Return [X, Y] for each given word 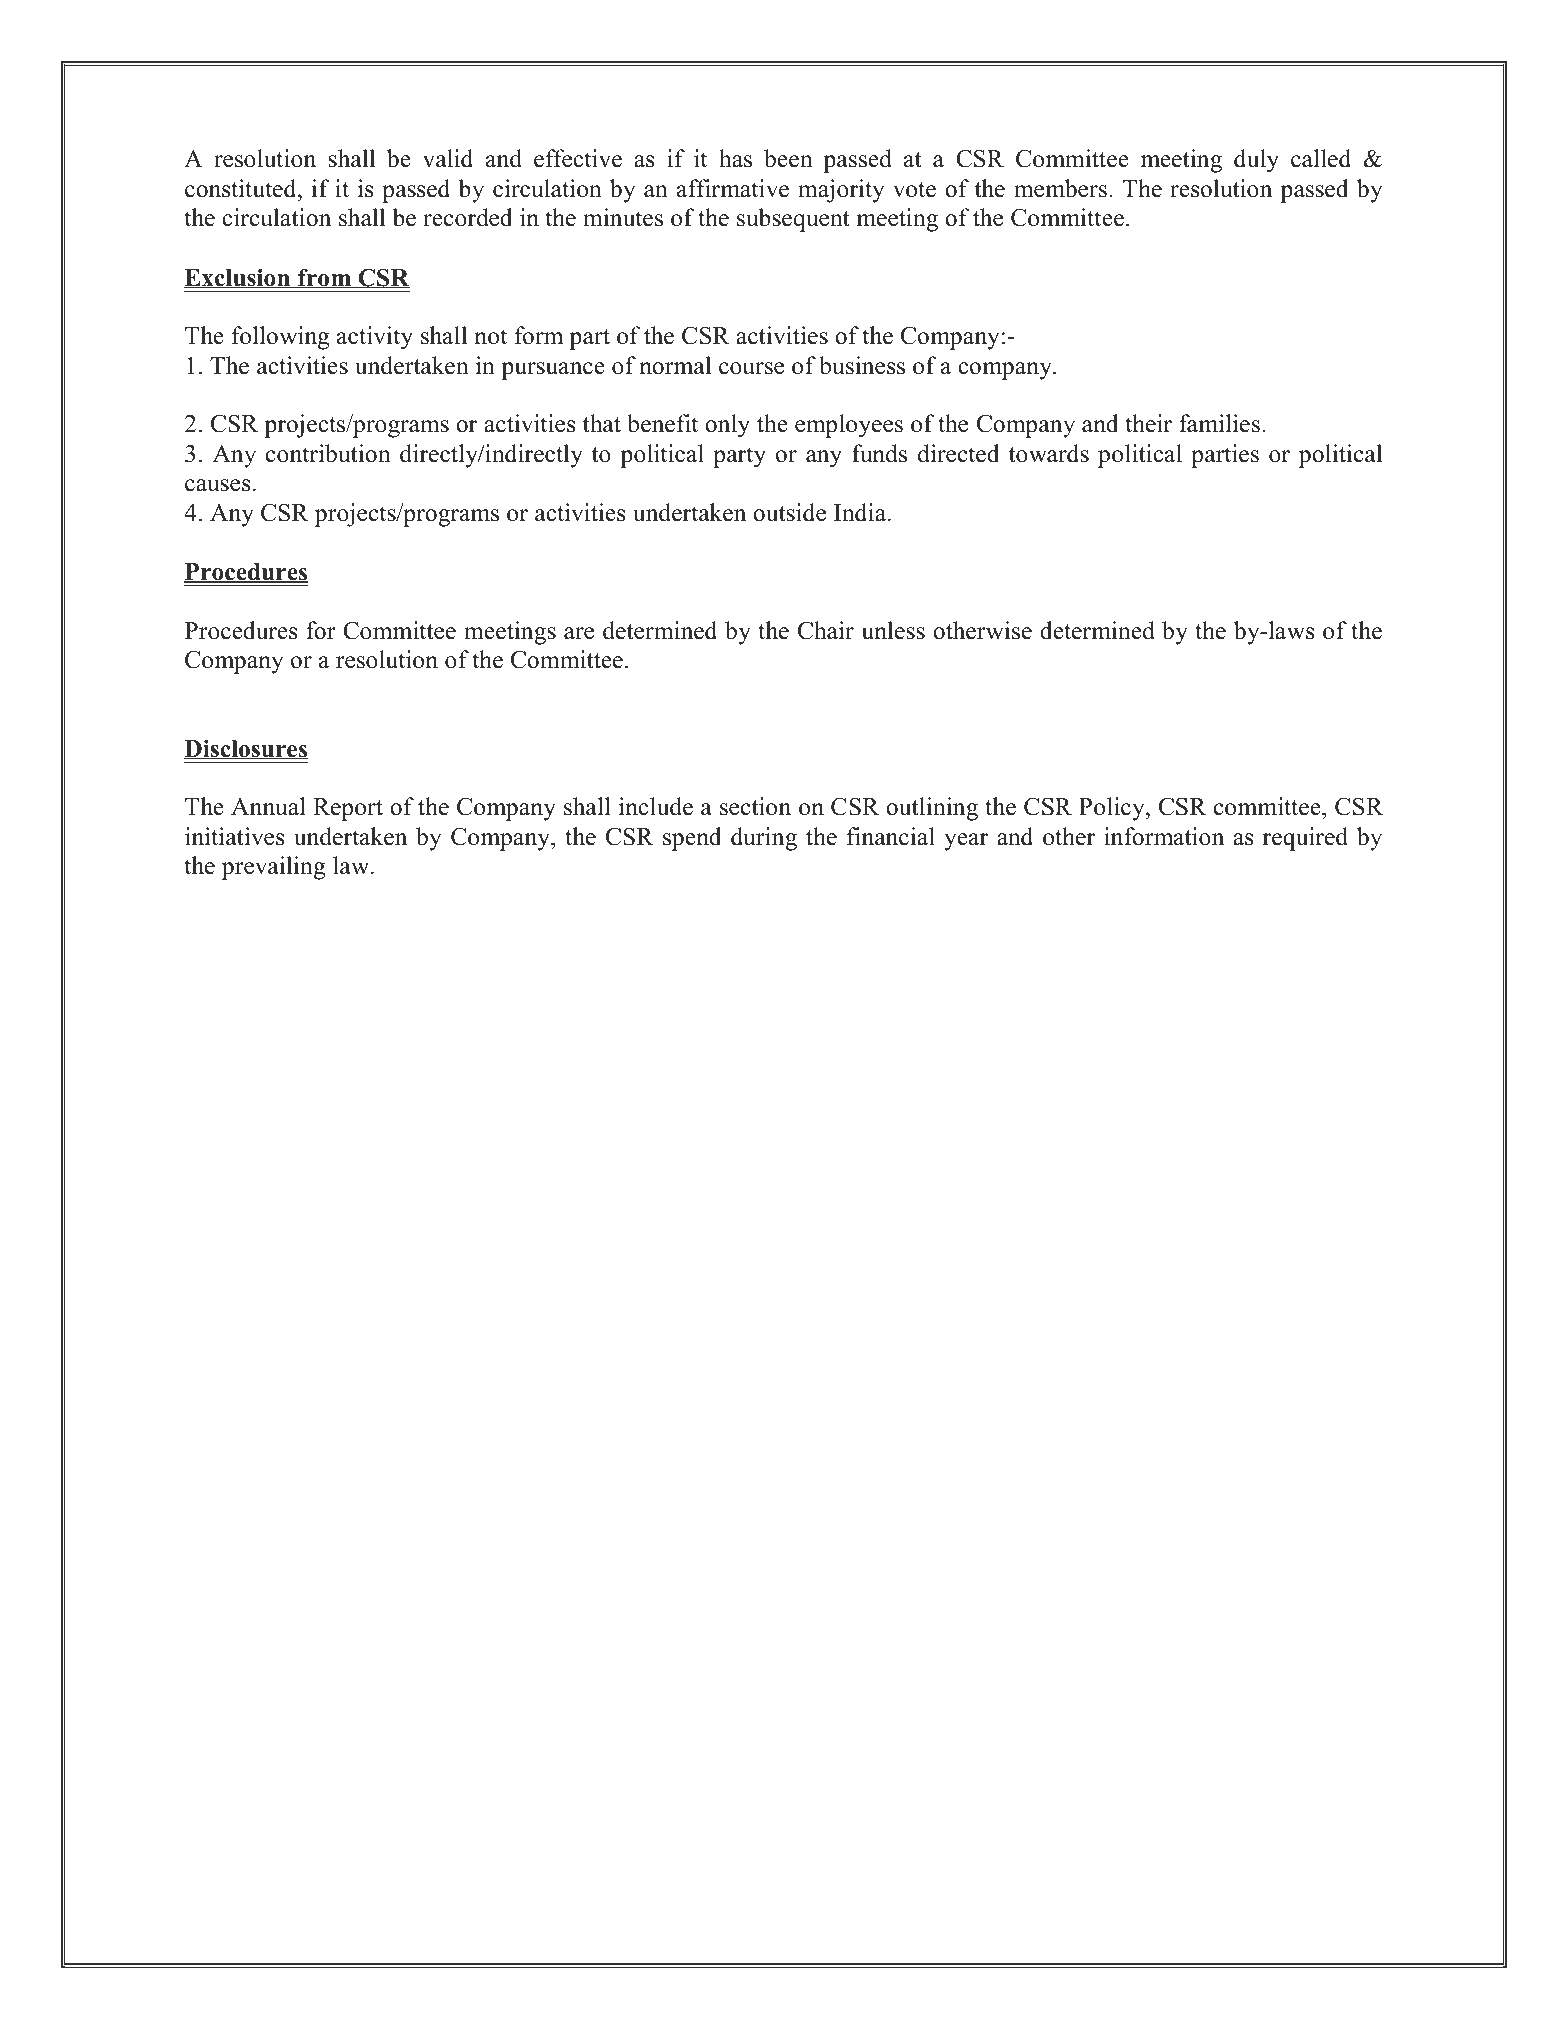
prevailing [274, 868]
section [755, 806]
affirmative [733, 188]
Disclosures [246, 749]
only [727, 426]
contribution [328, 453]
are [579, 633]
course [751, 368]
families [1219, 423]
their [1148, 423]
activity [375, 338]
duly [1256, 161]
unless [893, 630]
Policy [1113, 809]
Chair [826, 630]
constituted [242, 188]
